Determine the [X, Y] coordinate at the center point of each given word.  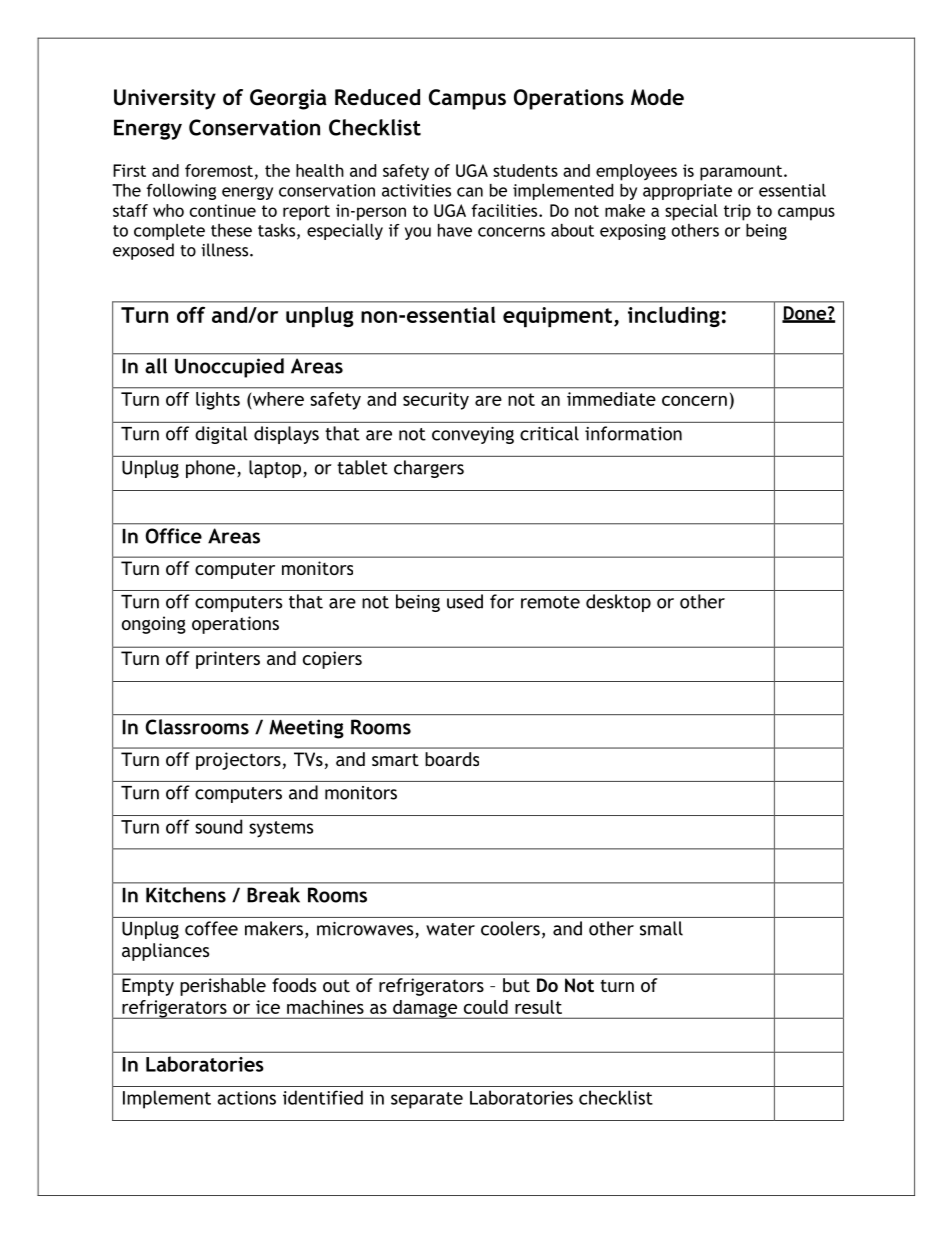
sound [218, 826]
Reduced [377, 97]
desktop [618, 603]
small [661, 928]
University [165, 99]
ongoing [154, 625]
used [465, 601]
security [436, 401]
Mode [657, 97]
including [674, 316]
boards [452, 759]
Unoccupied [229, 368]
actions [246, 1098]
